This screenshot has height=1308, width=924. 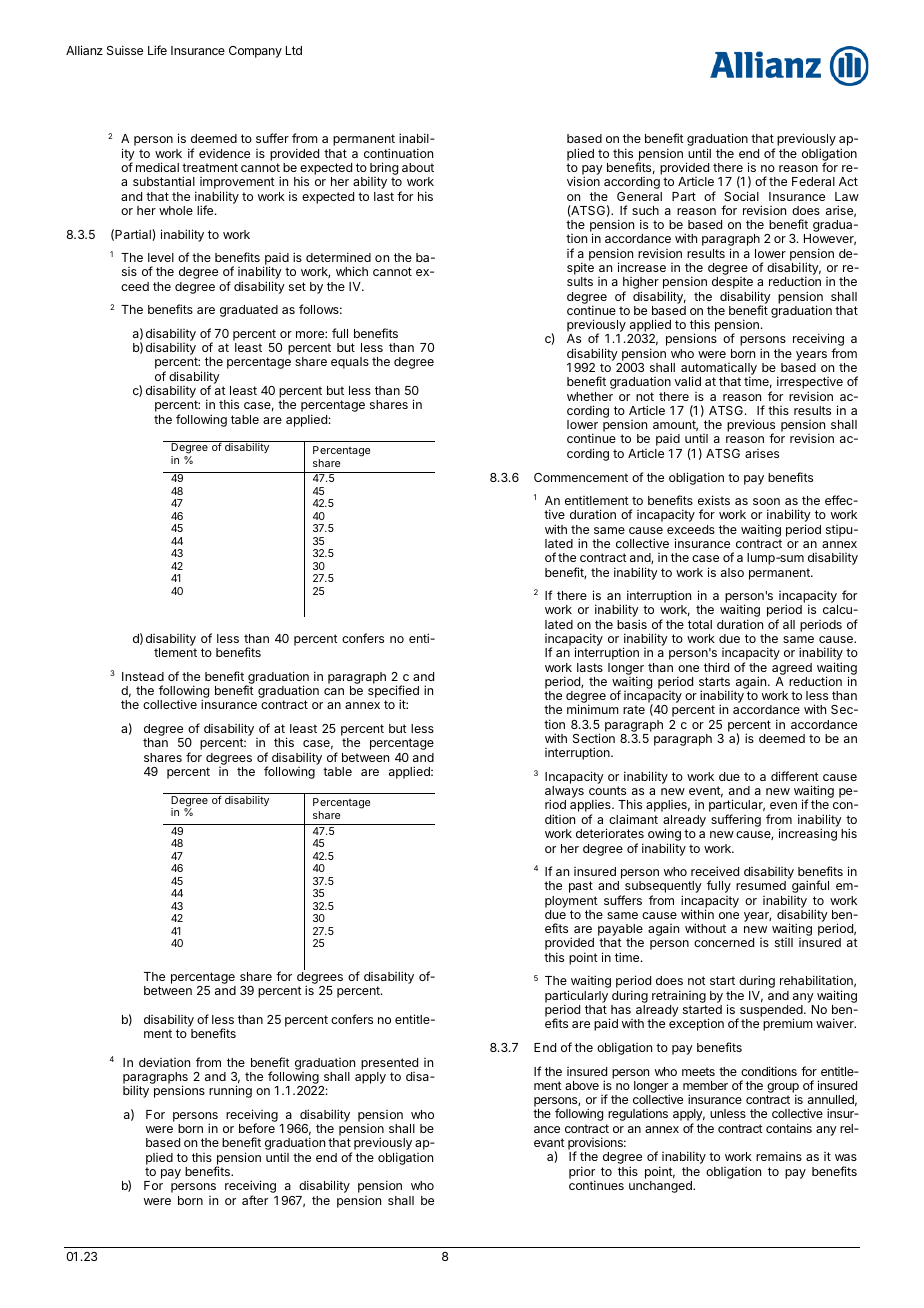 I want to click on Company, so click(x=255, y=52).
